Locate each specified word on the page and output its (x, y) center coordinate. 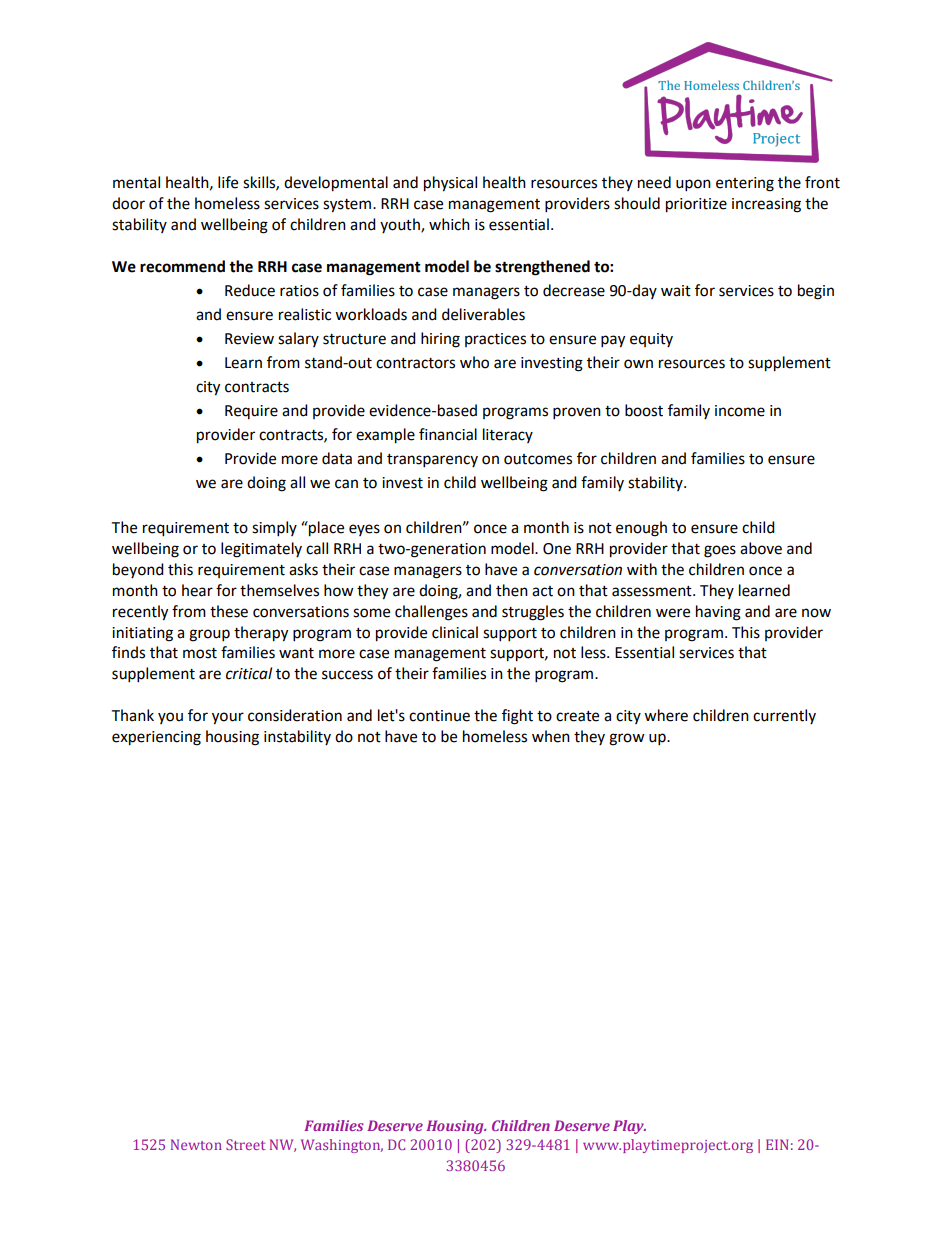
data (337, 458)
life (228, 182)
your (228, 718)
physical (450, 184)
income (740, 411)
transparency (432, 461)
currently (784, 716)
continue (439, 716)
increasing (766, 205)
